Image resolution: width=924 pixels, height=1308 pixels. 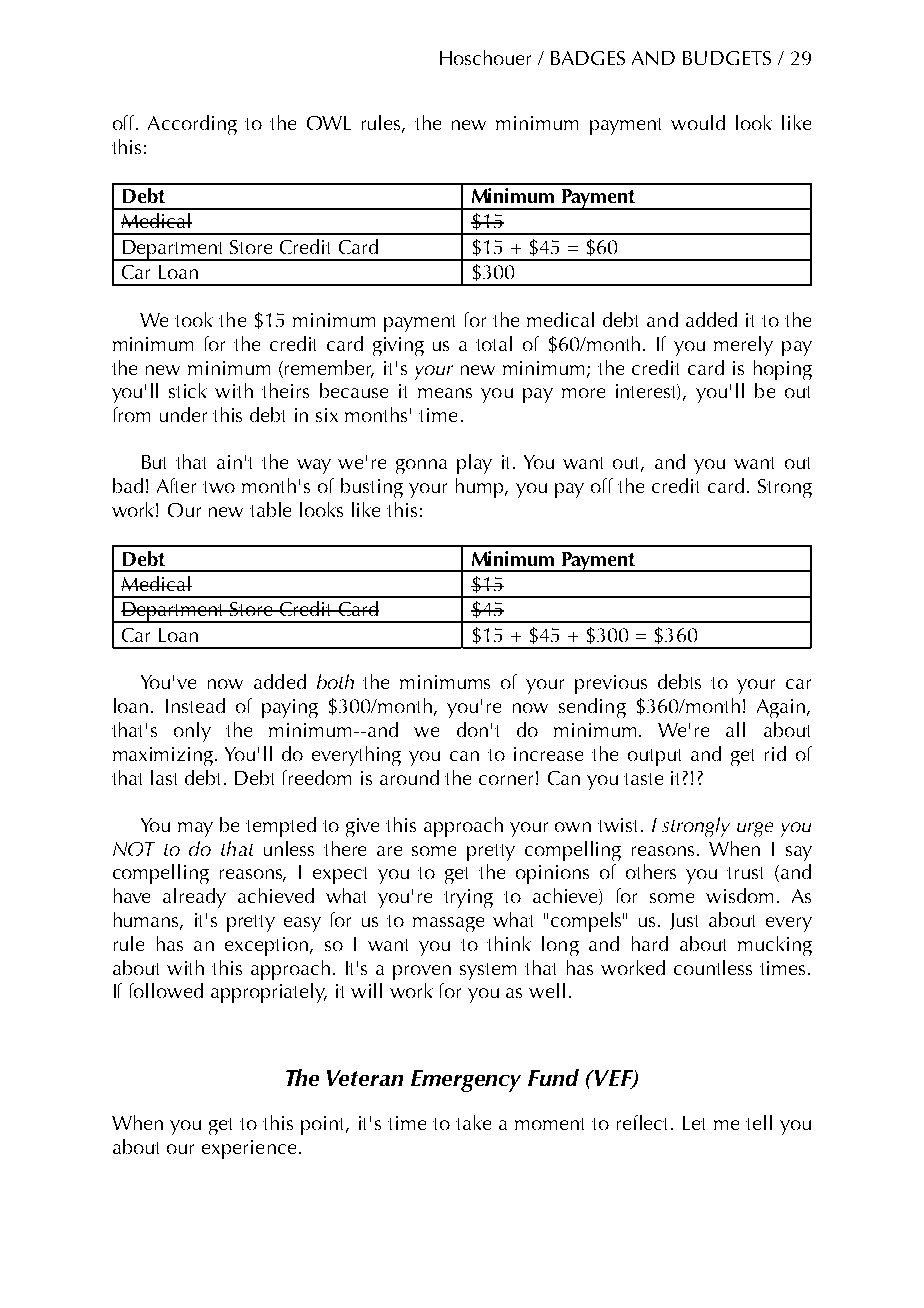 What do you see at coordinates (588, 58) in the document?
I see `BADGES` at bounding box center [588, 58].
